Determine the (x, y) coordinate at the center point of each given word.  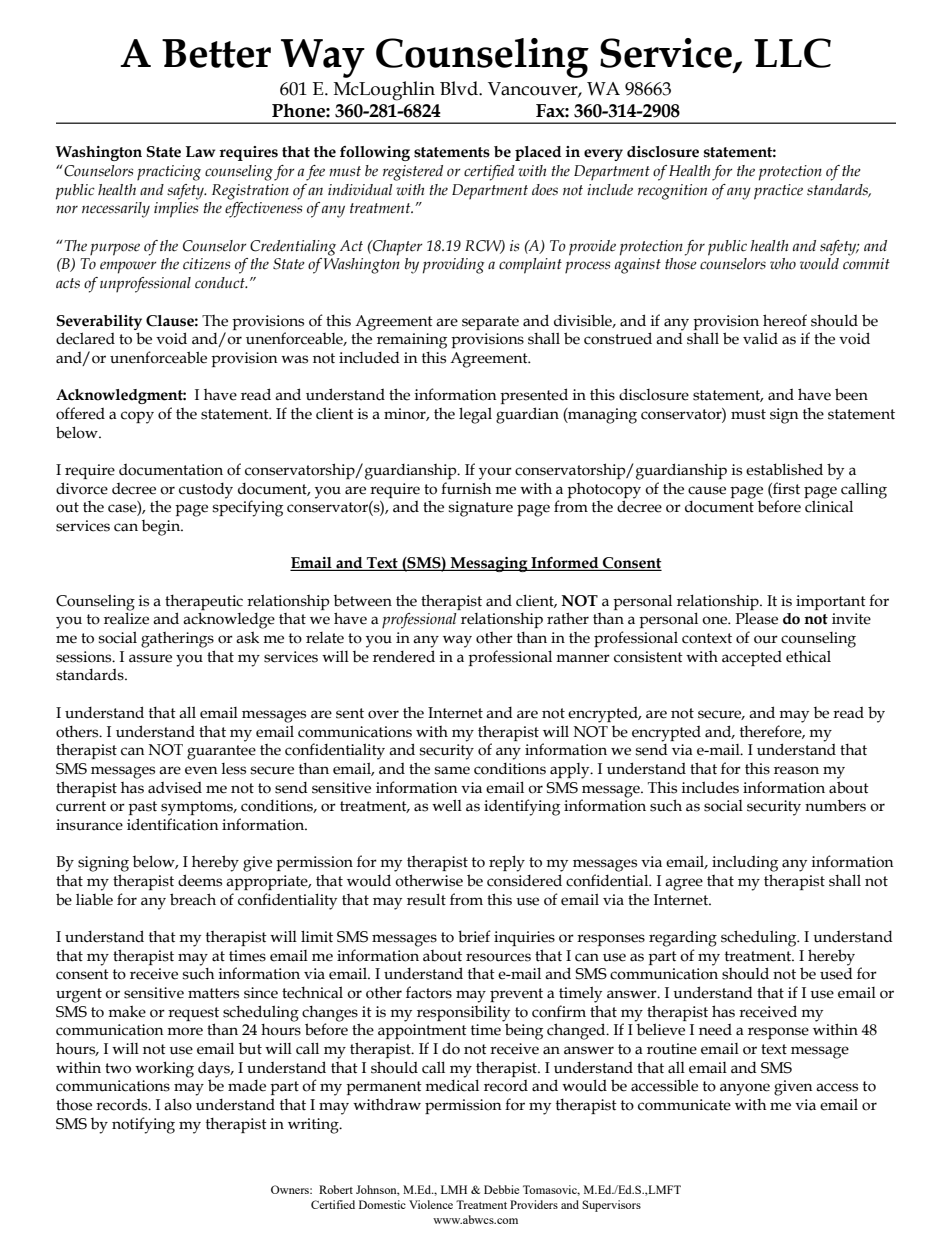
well (447, 805)
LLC (792, 53)
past (142, 808)
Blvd (460, 88)
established (784, 469)
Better (216, 53)
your (495, 473)
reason (796, 770)
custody (206, 490)
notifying (143, 1125)
